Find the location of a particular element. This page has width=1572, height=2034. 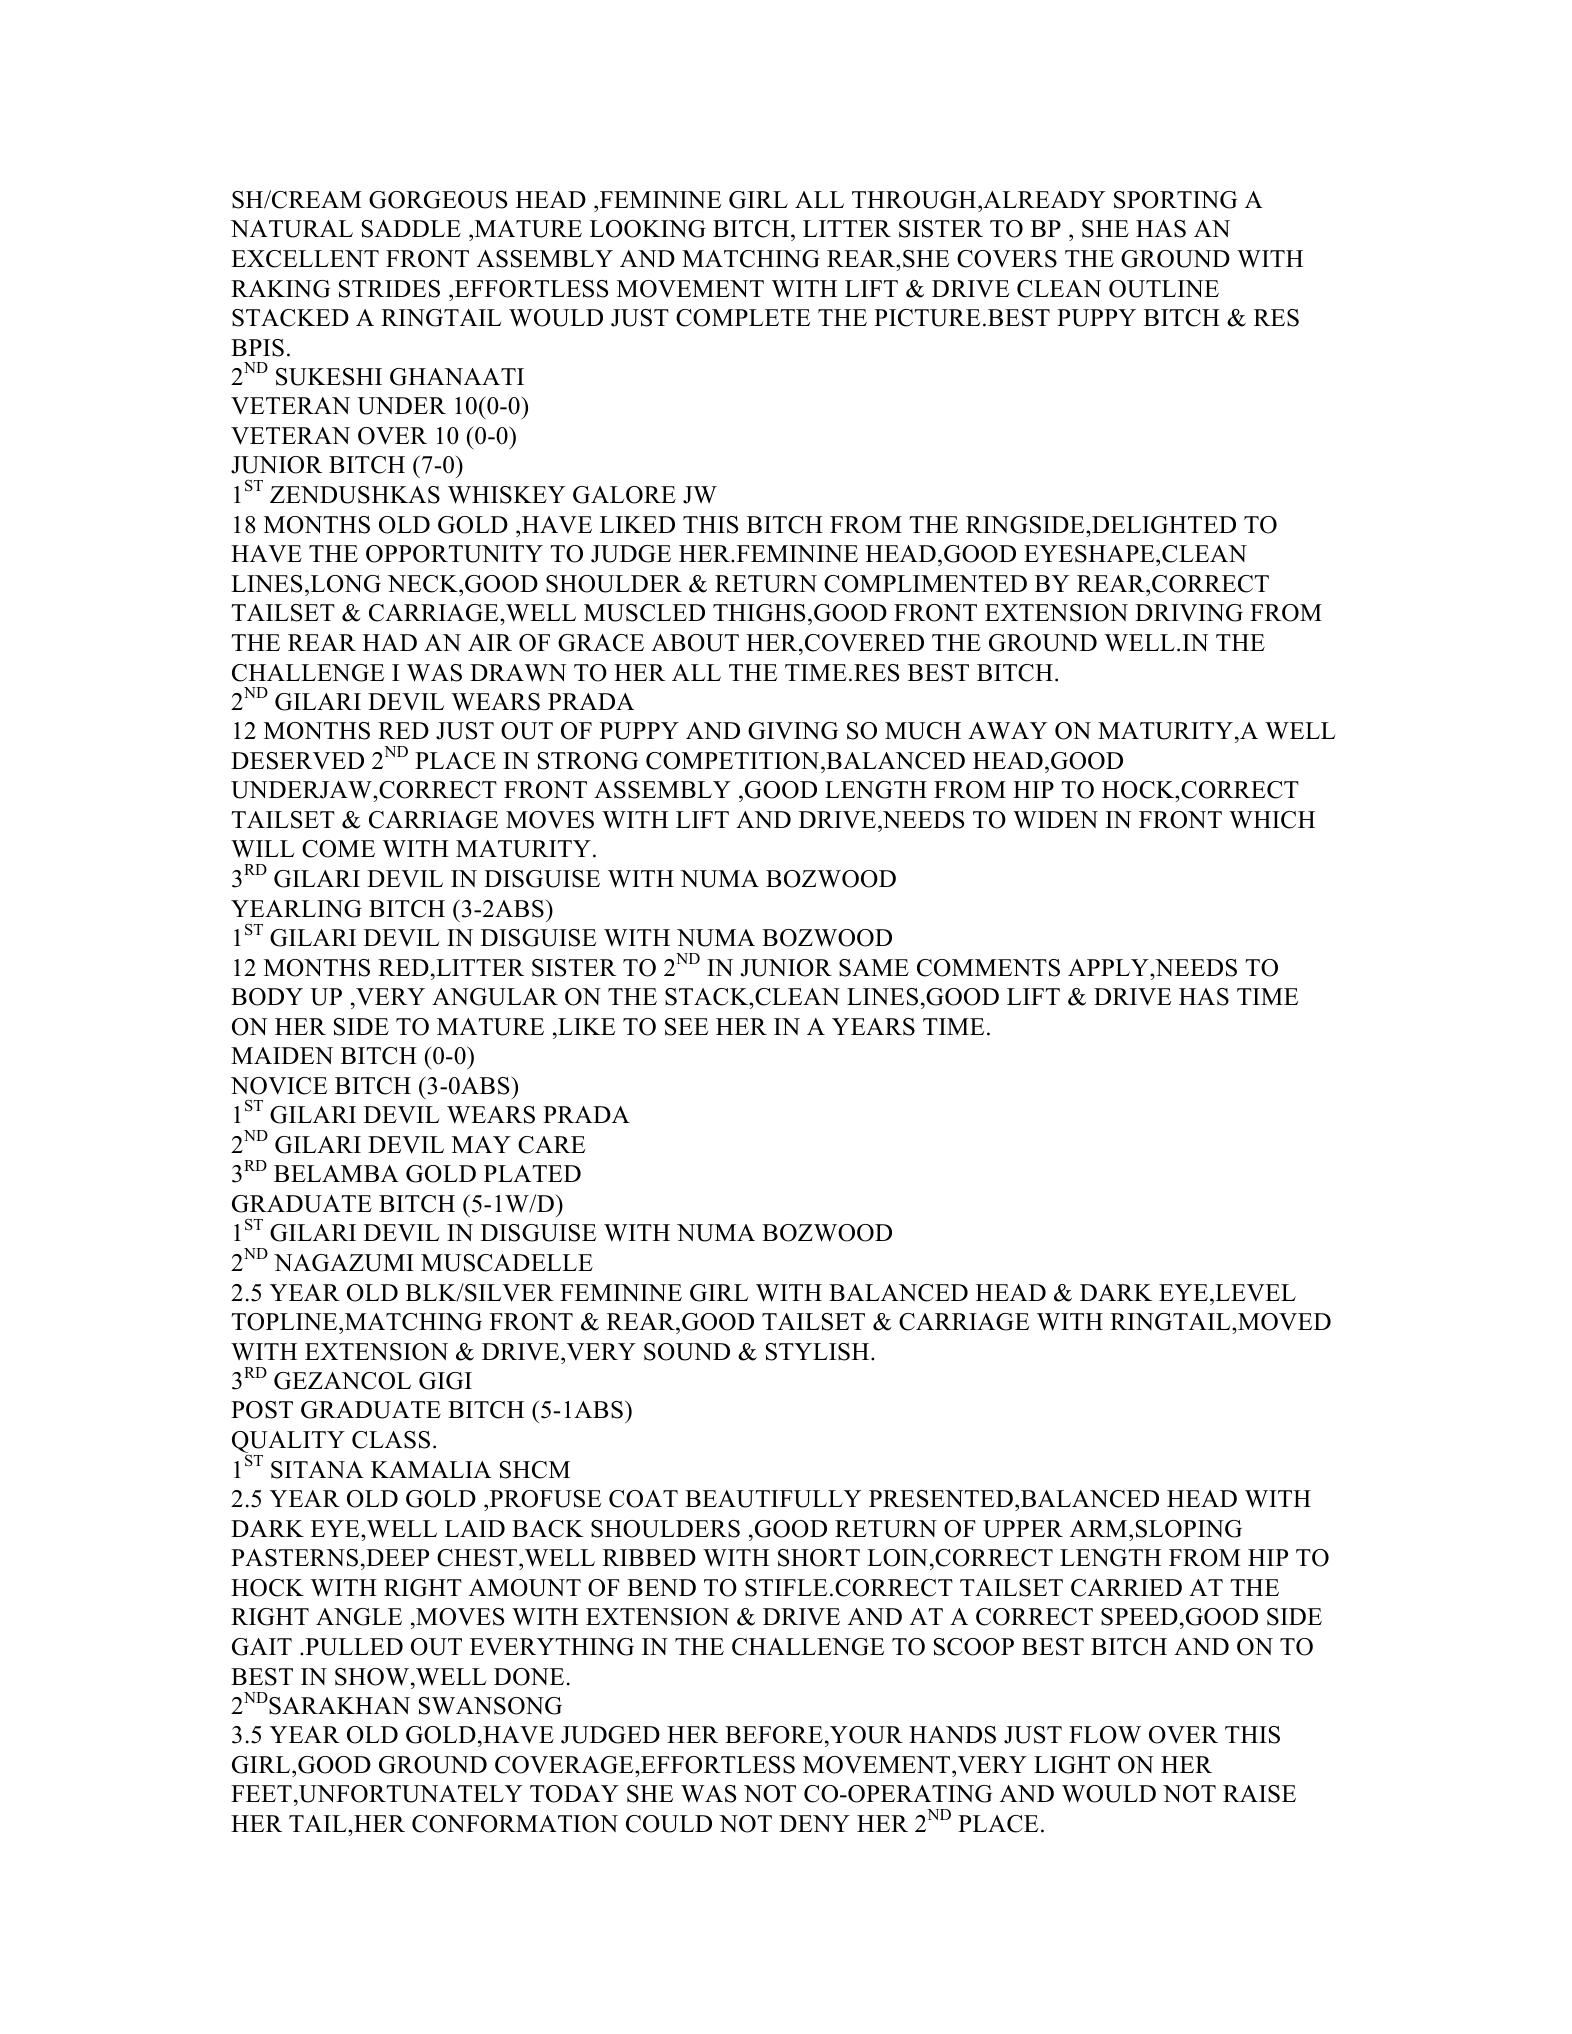

STRIDES is located at coordinates (389, 289).
